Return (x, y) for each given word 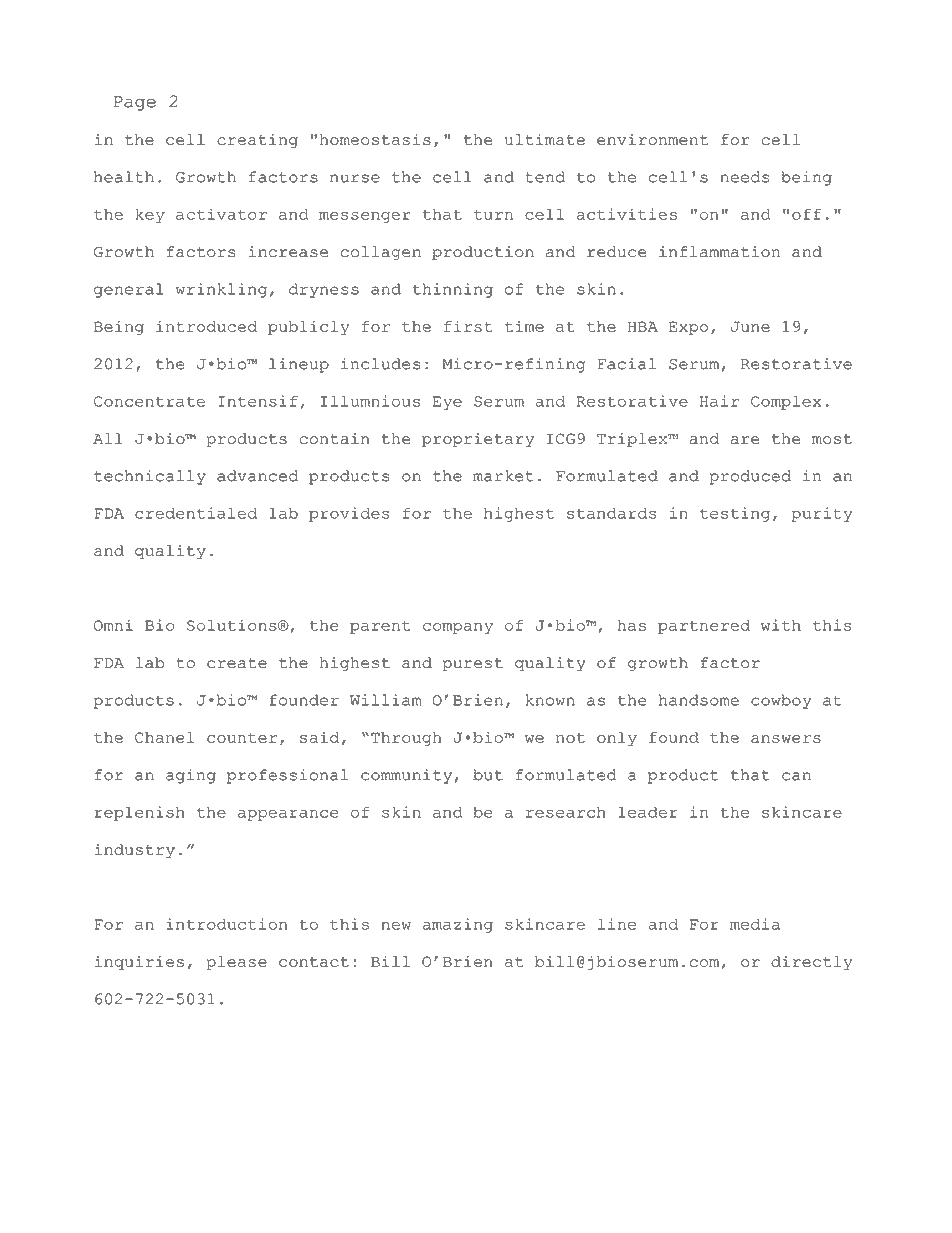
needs (744, 177)
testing (735, 514)
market (503, 476)
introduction (227, 924)
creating (257, 141)
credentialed (196, 513)
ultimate (545, 139)
